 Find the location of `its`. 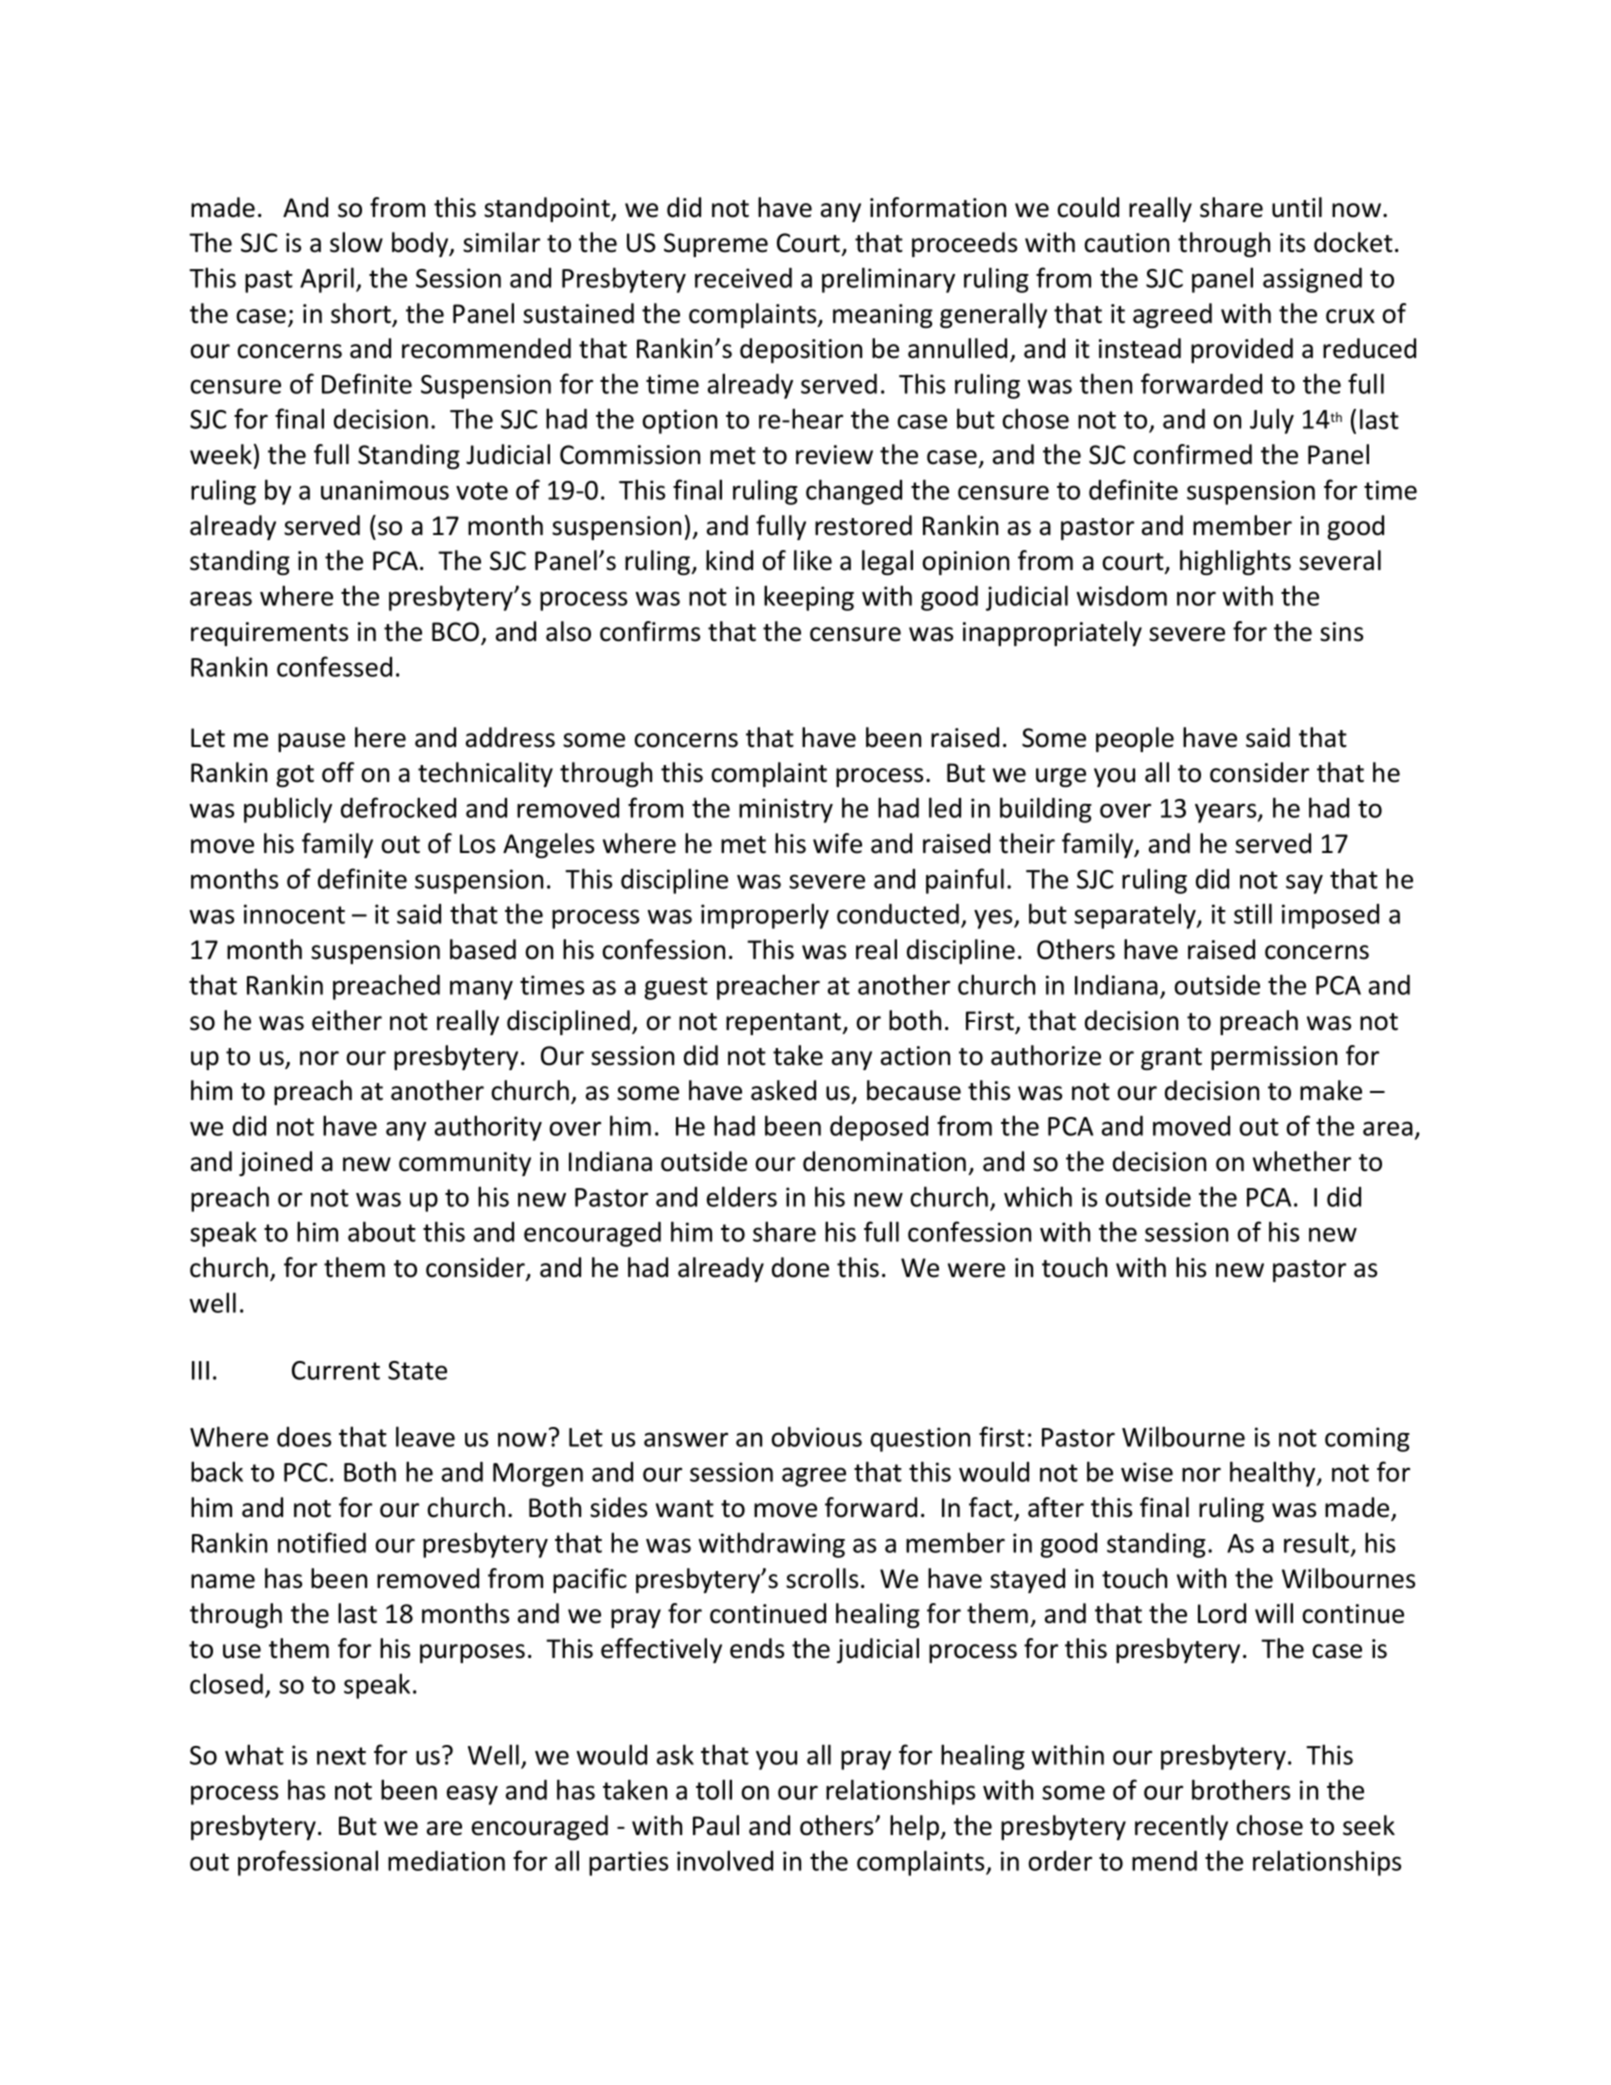

its is located at coordinates (1292, 243).
